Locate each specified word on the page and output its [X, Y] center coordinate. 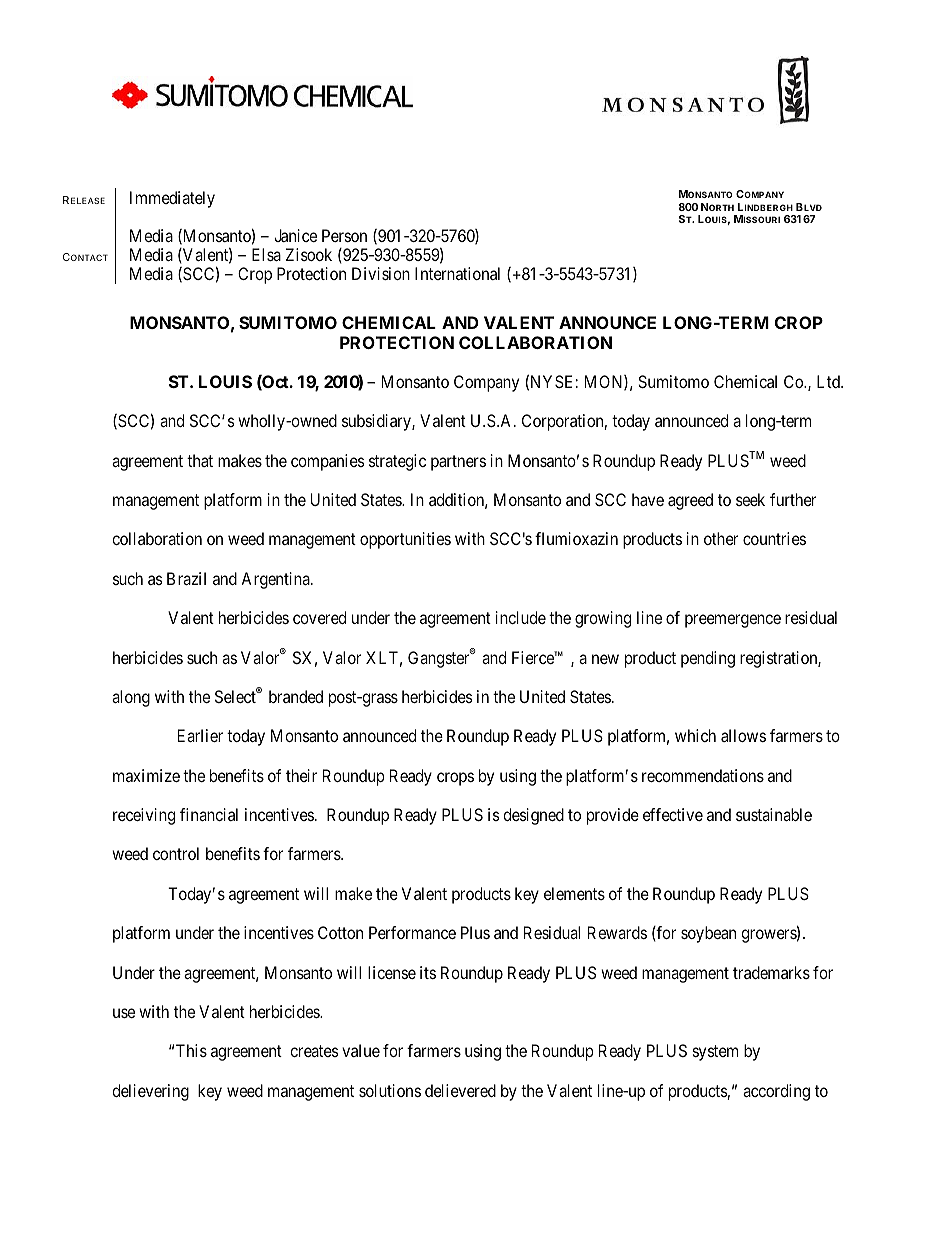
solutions [390, 1090]
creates [314, 1051]
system [715, 1053]
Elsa [266, 254]
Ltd [829, 381]
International [457, 273]
